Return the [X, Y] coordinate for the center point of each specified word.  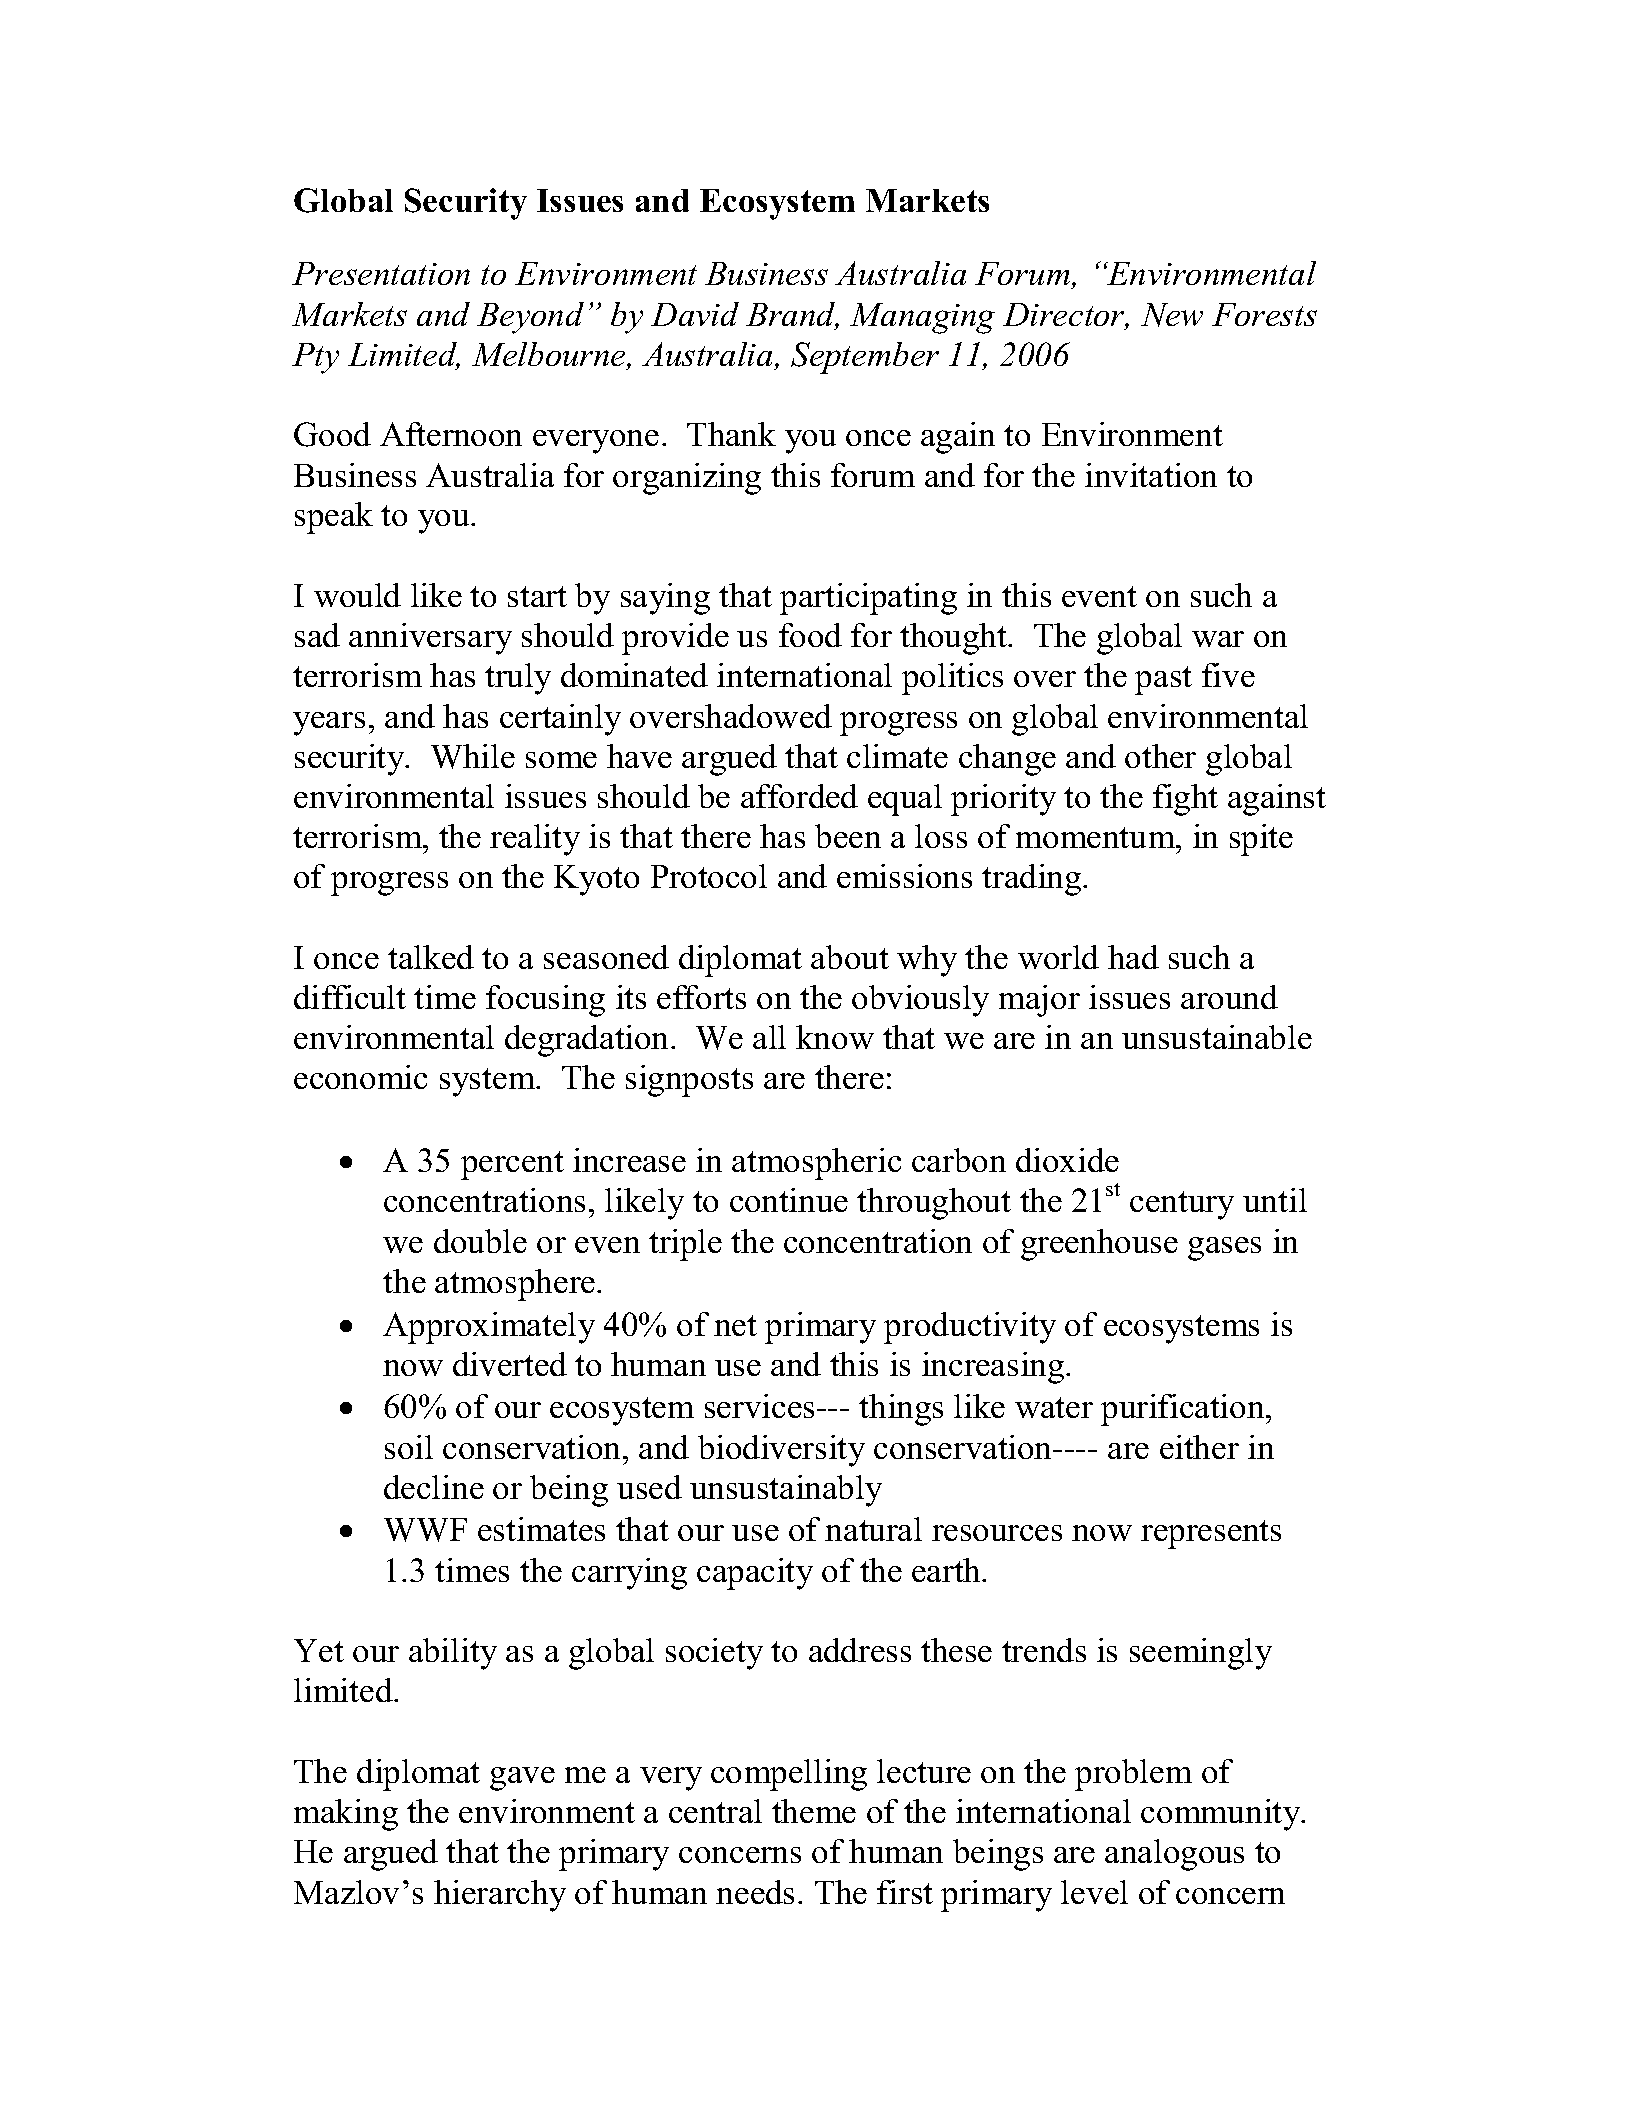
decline [434, 1487]
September [865, 358]
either [1199, 1447]
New [1172, 315]
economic [360, 1077]
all [769, 1037]
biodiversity [781, 1451]
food [810, 635]
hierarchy [500, 1896]
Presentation [381, 273]
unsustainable [1217, 1037]
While [473, 756]
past [1163, 680]
